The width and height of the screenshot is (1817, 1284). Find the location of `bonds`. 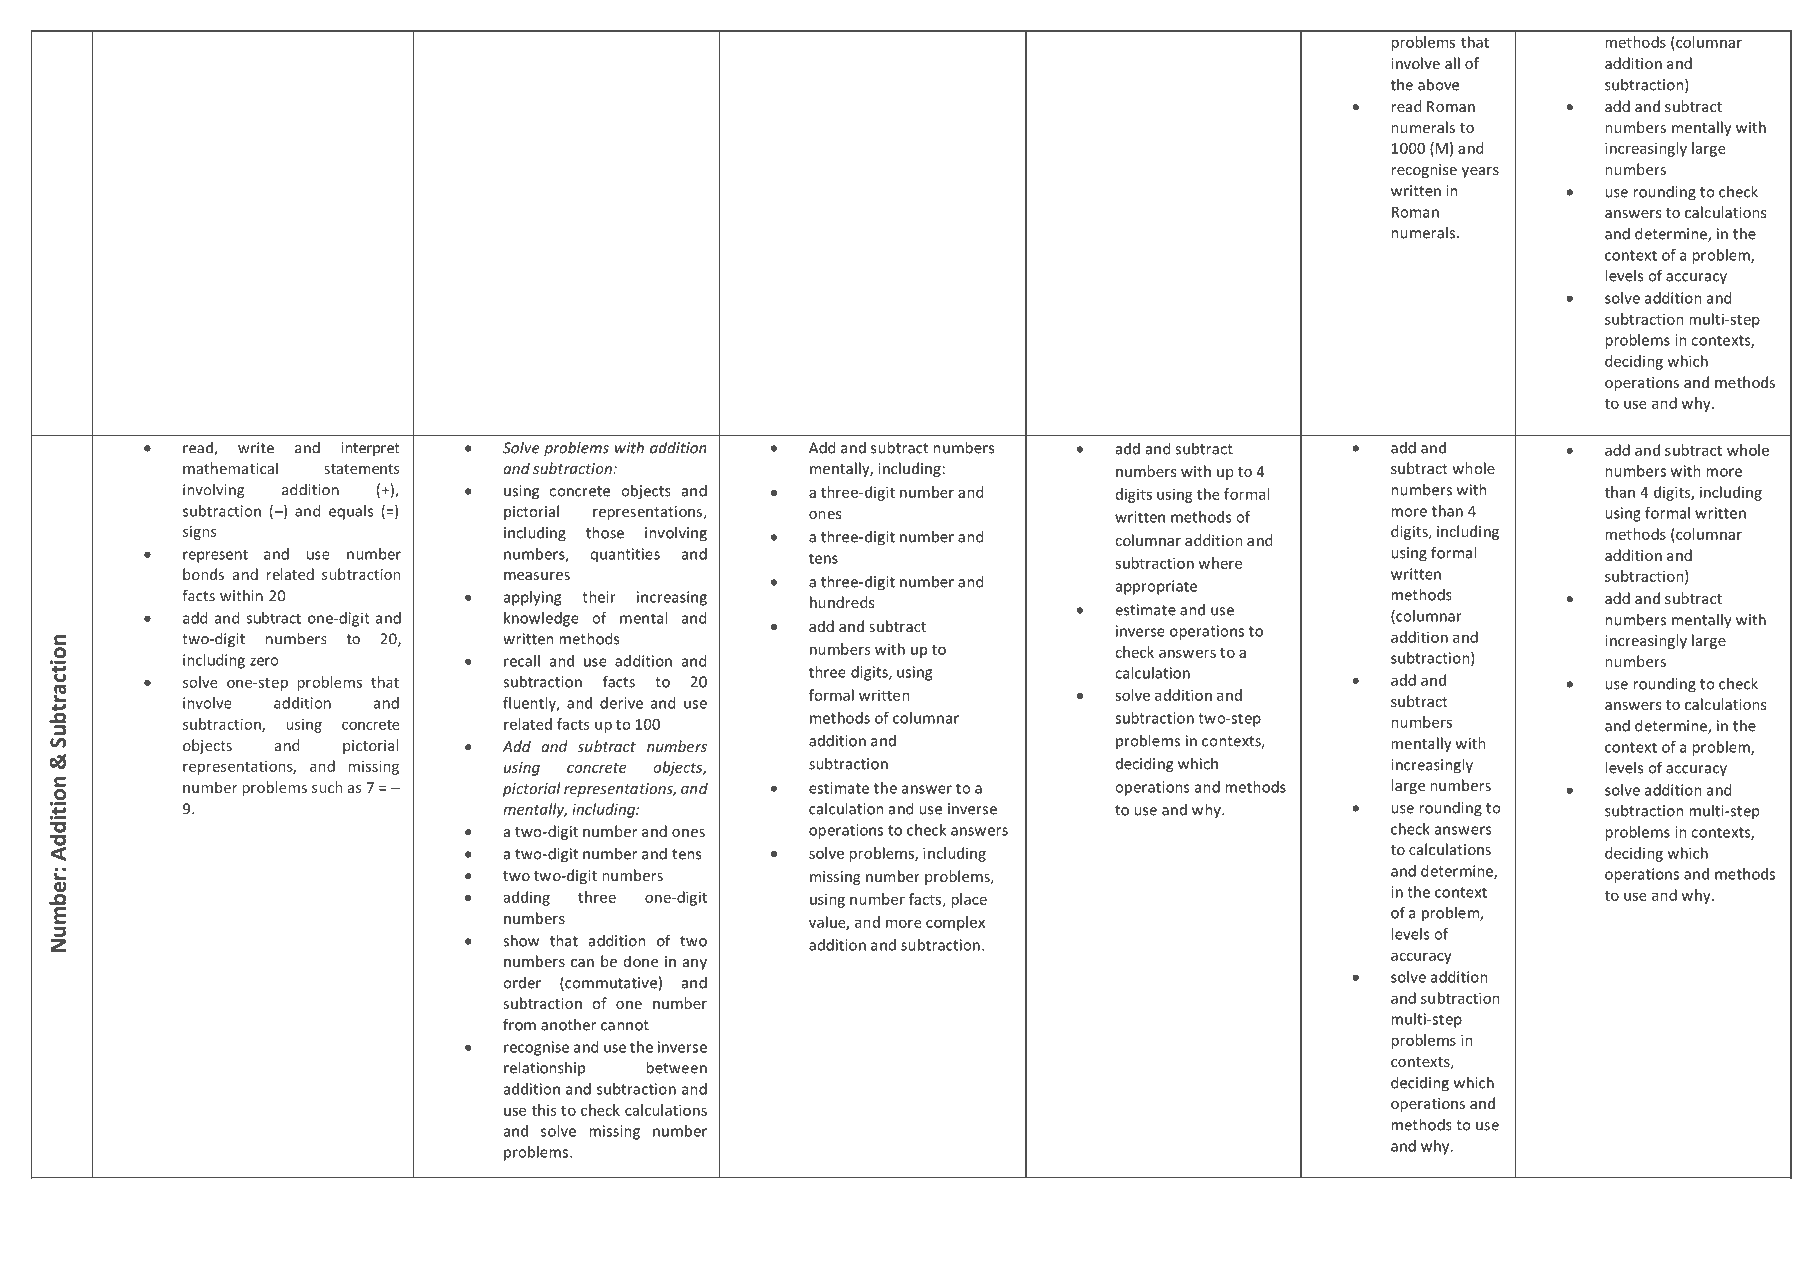

bonds is located at coordinates (203, 574).
